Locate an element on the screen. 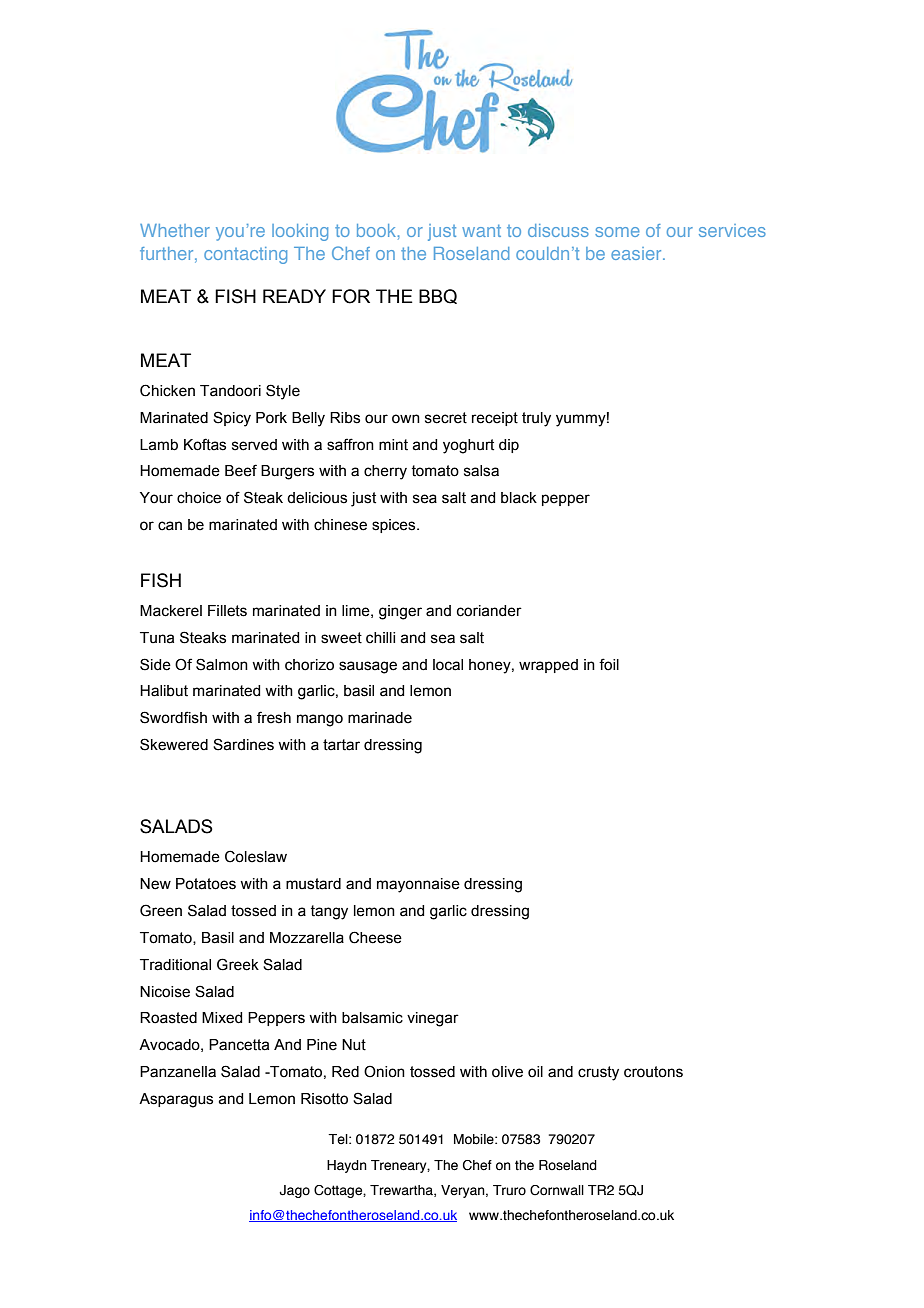 This screenshot has height=1308, width=924. foil is located at coordinates (609, 664).
